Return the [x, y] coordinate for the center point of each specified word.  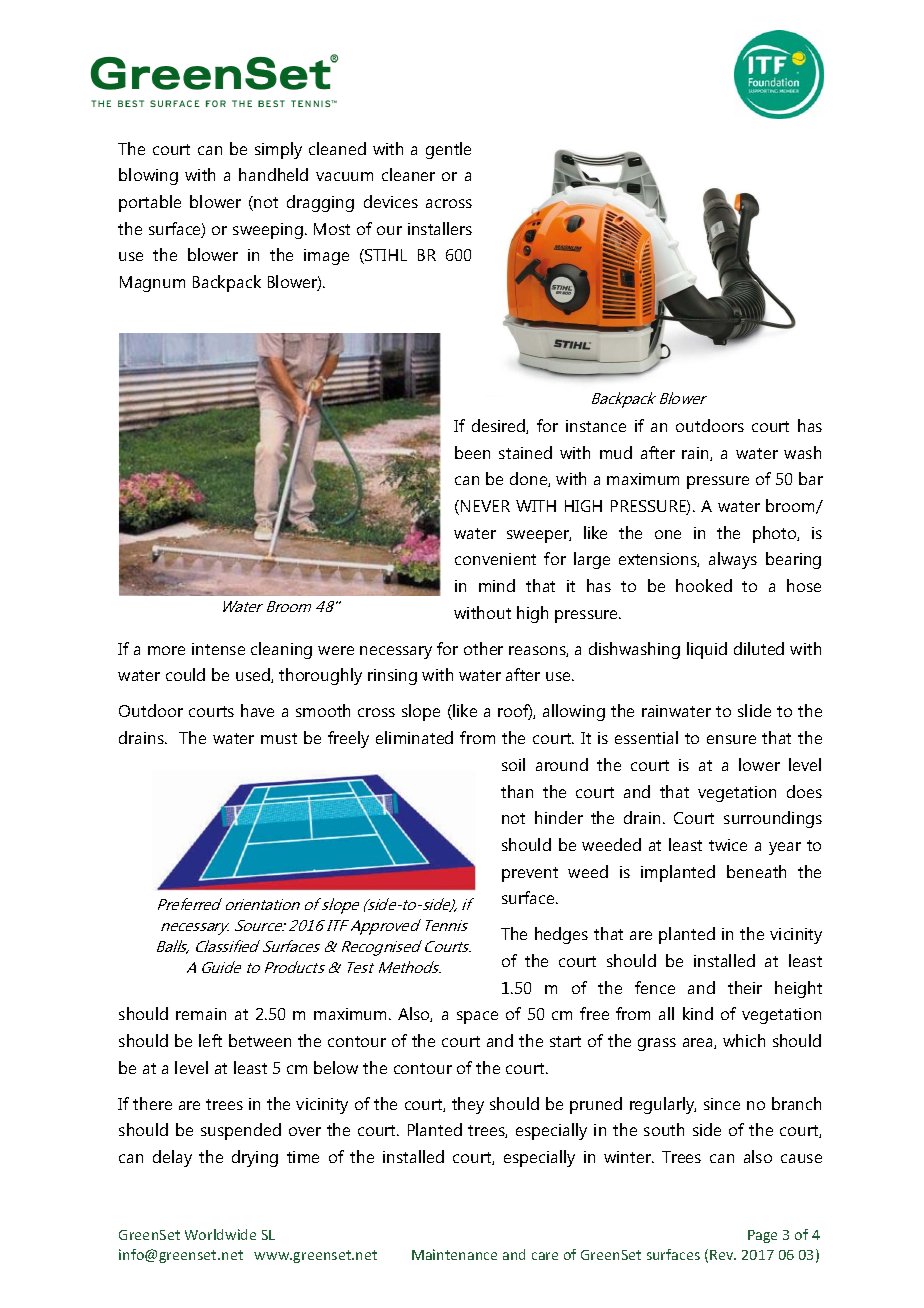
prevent [530, 874]
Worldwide [220, 1234]
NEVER [485, 506]
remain [201, 1014]
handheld [273, 174]
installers [440, 228]
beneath [756, 871]
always [733, 560]
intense [218, 649]
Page [762, 1236]
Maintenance [454, 1254]
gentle [448, 150]
